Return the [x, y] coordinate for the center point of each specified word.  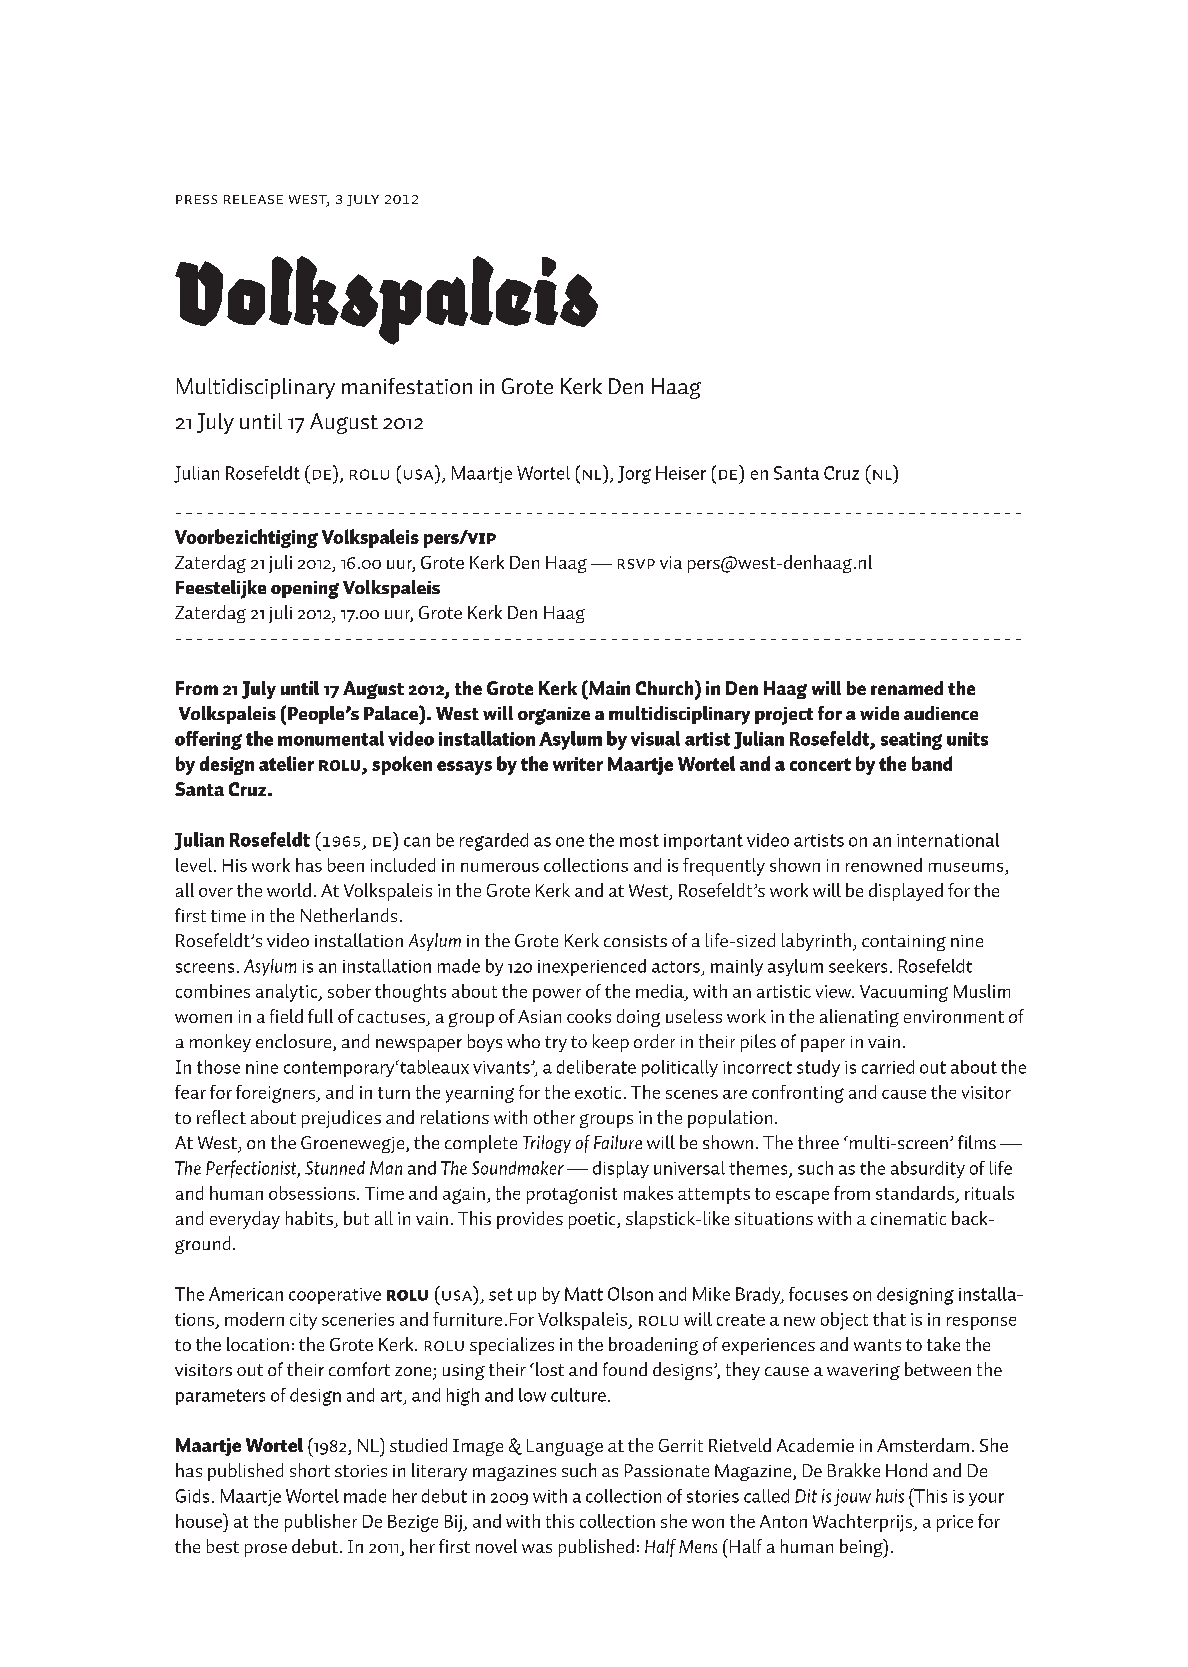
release [253, 199]
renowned [884, 865]
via [671, 562]
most [639, 840]
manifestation [407, 386]
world [289, 890]
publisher [321, 1523]
